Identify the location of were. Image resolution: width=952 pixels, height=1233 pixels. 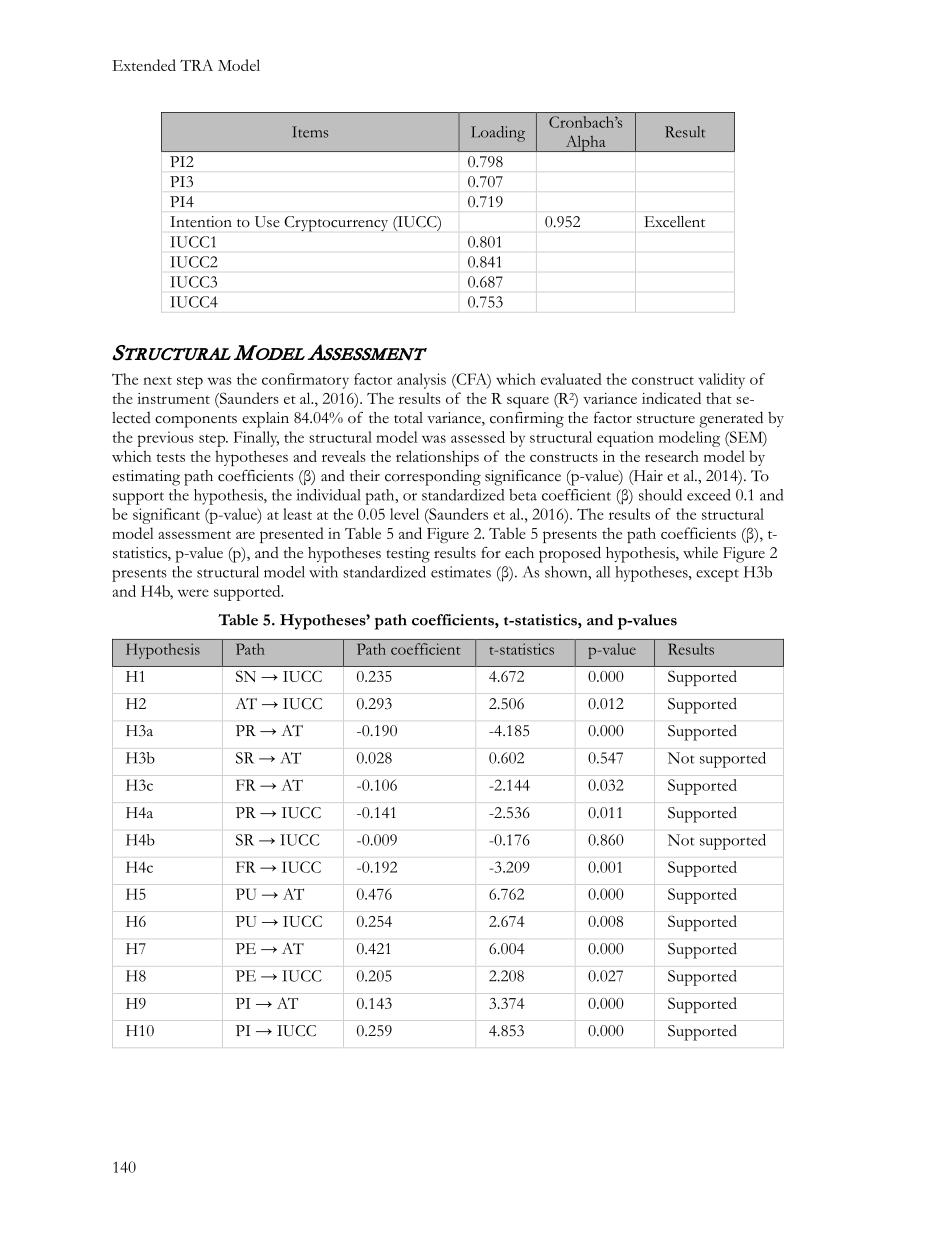
(193, 593).
